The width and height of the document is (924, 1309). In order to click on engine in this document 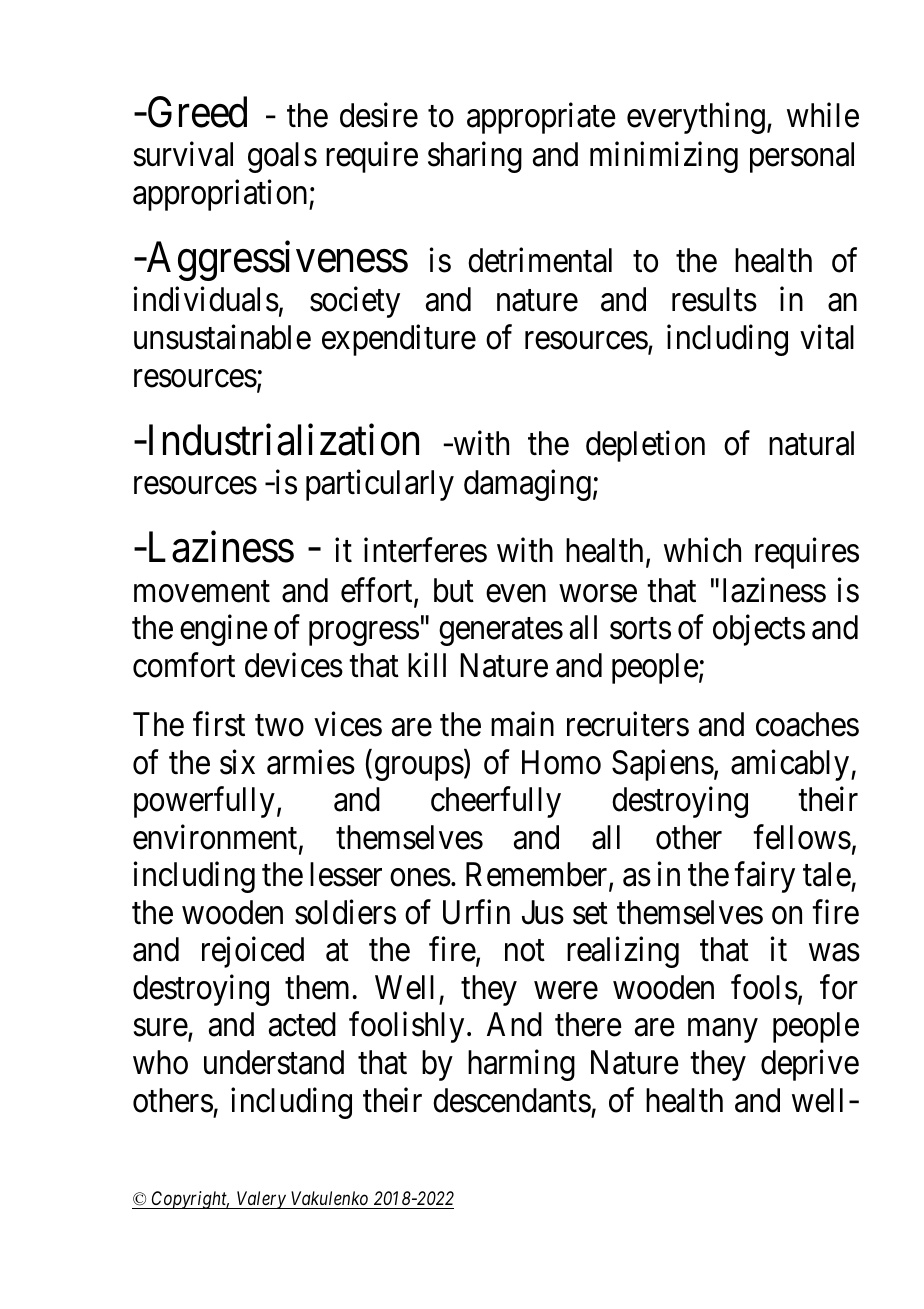, I will do `click(224, 630)`.
